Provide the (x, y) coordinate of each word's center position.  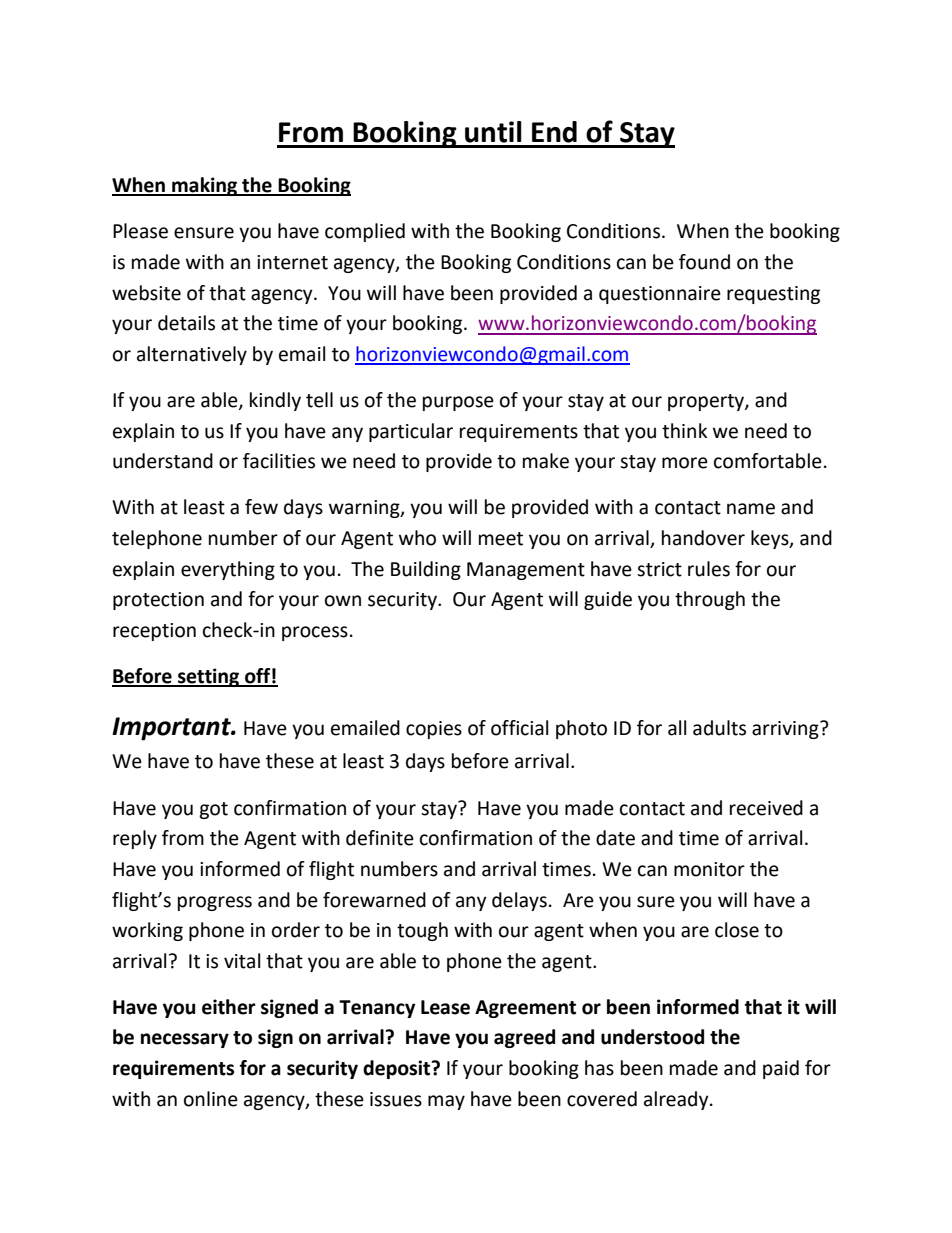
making (204, 186)
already (677, 1100)
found (704, 262)
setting (209, 677)
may (446, 1102)
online (211, 1099)
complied (365, 232)
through (710, 600)
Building (426, 570)
